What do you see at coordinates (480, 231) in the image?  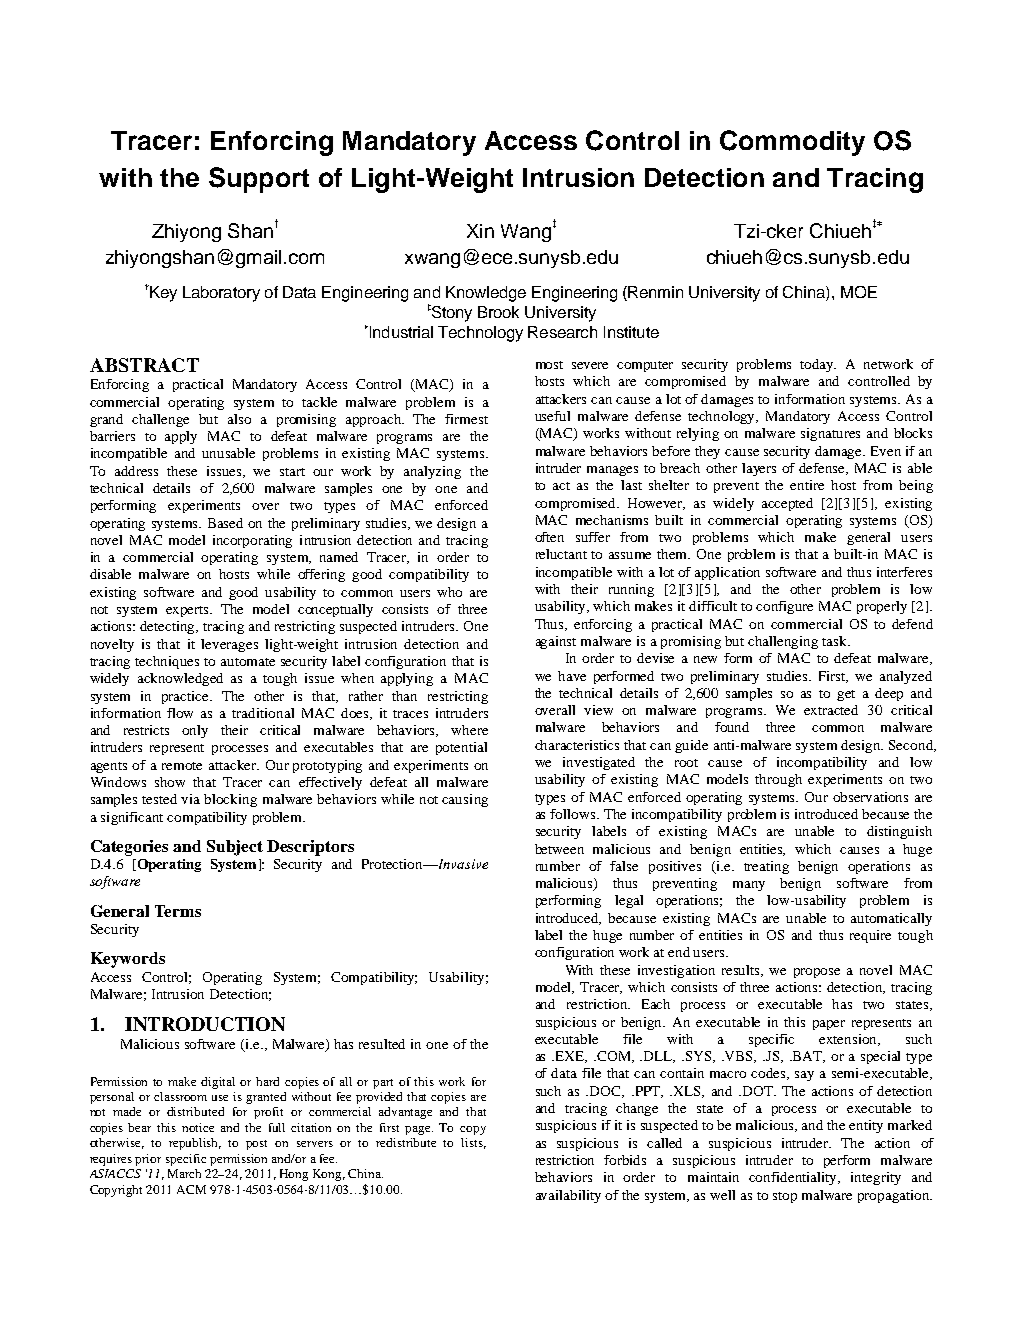 I see `Xin` at bounding box center [480, 231].
